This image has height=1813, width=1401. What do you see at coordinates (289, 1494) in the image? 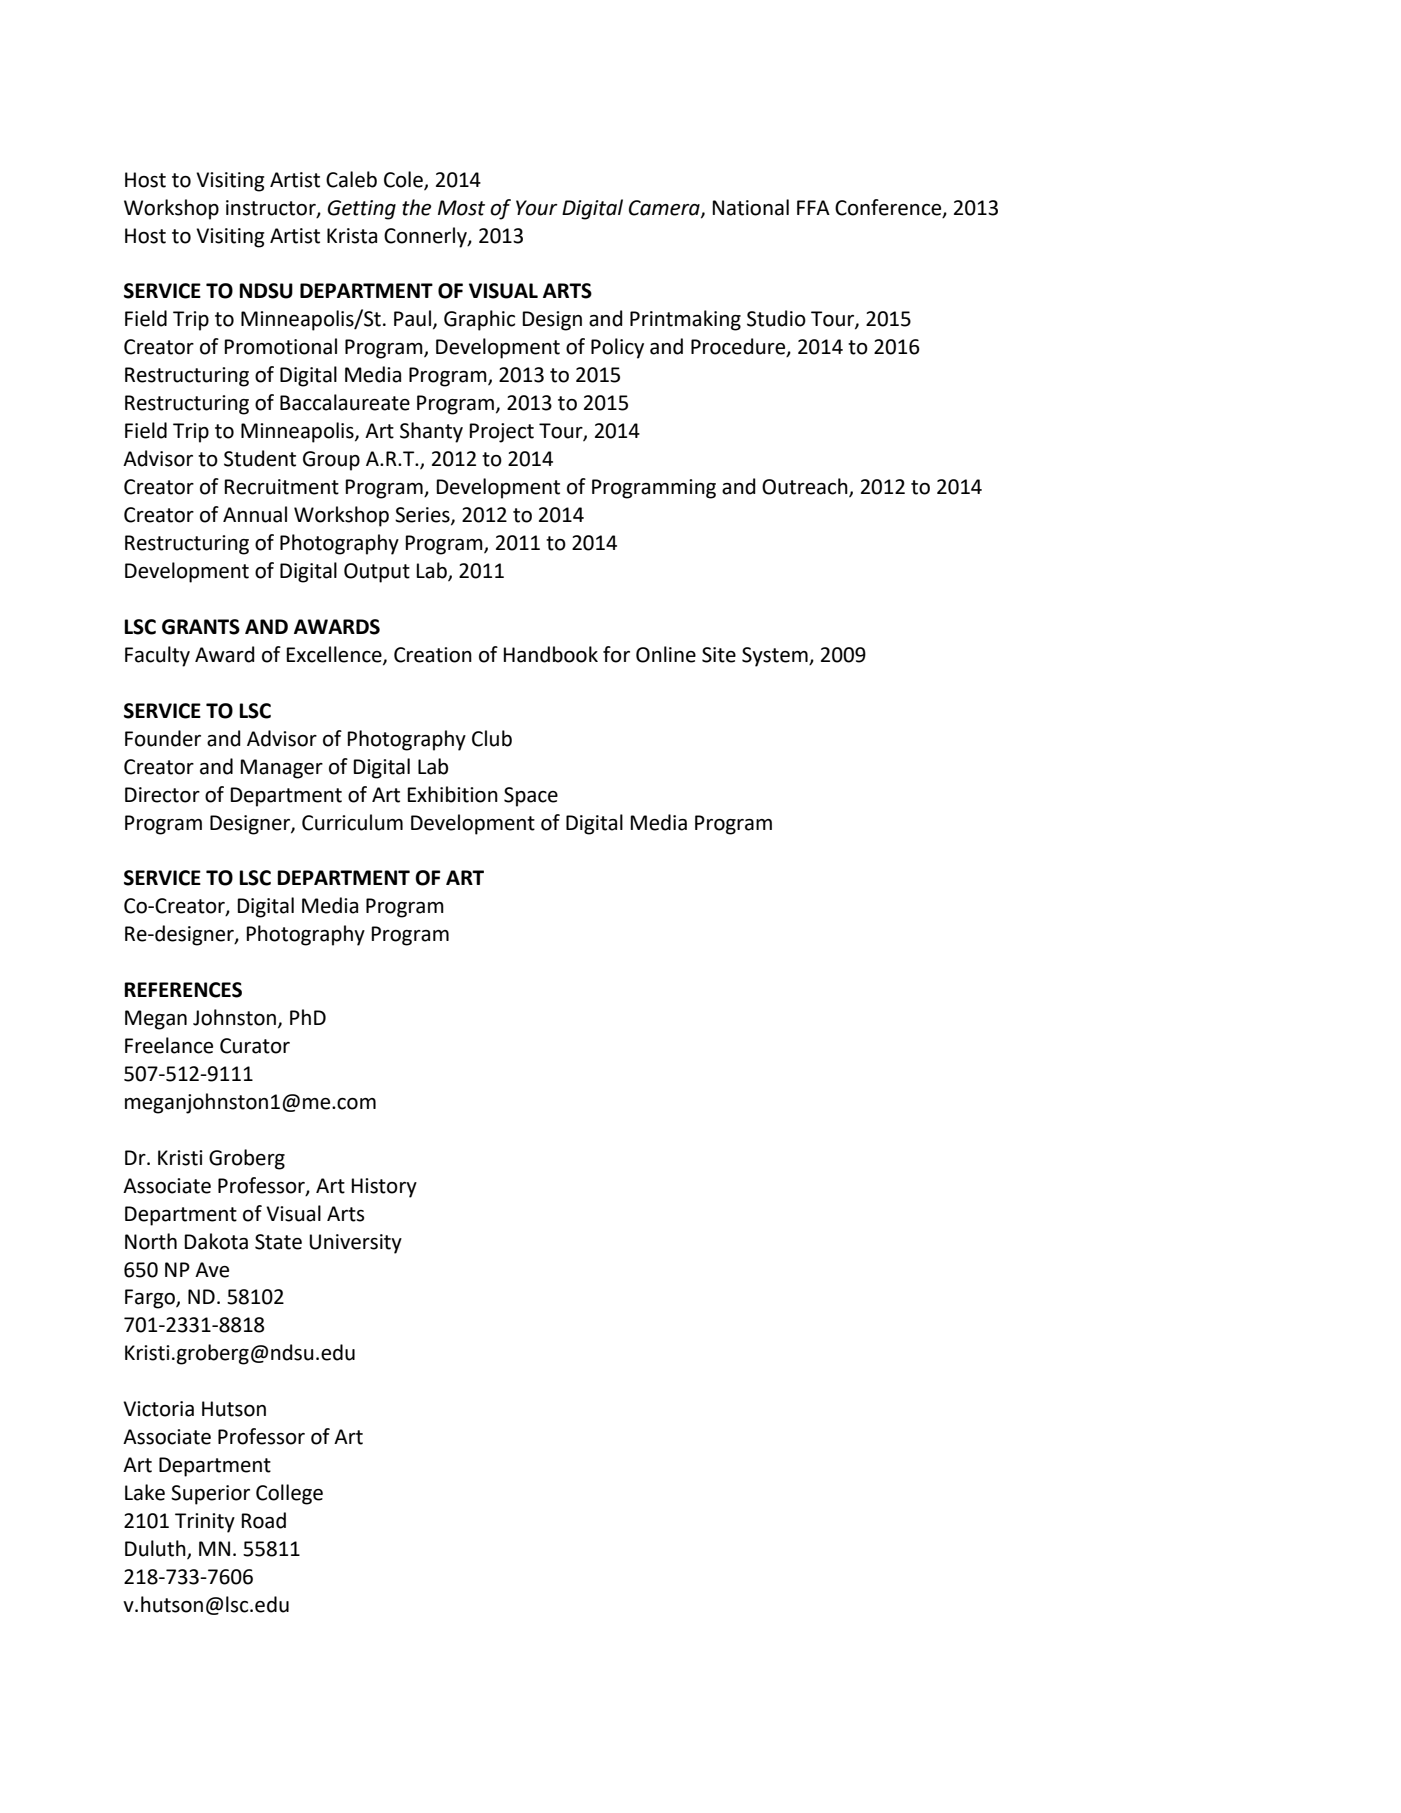
I see `College` at bounding box center [289, 1494].
